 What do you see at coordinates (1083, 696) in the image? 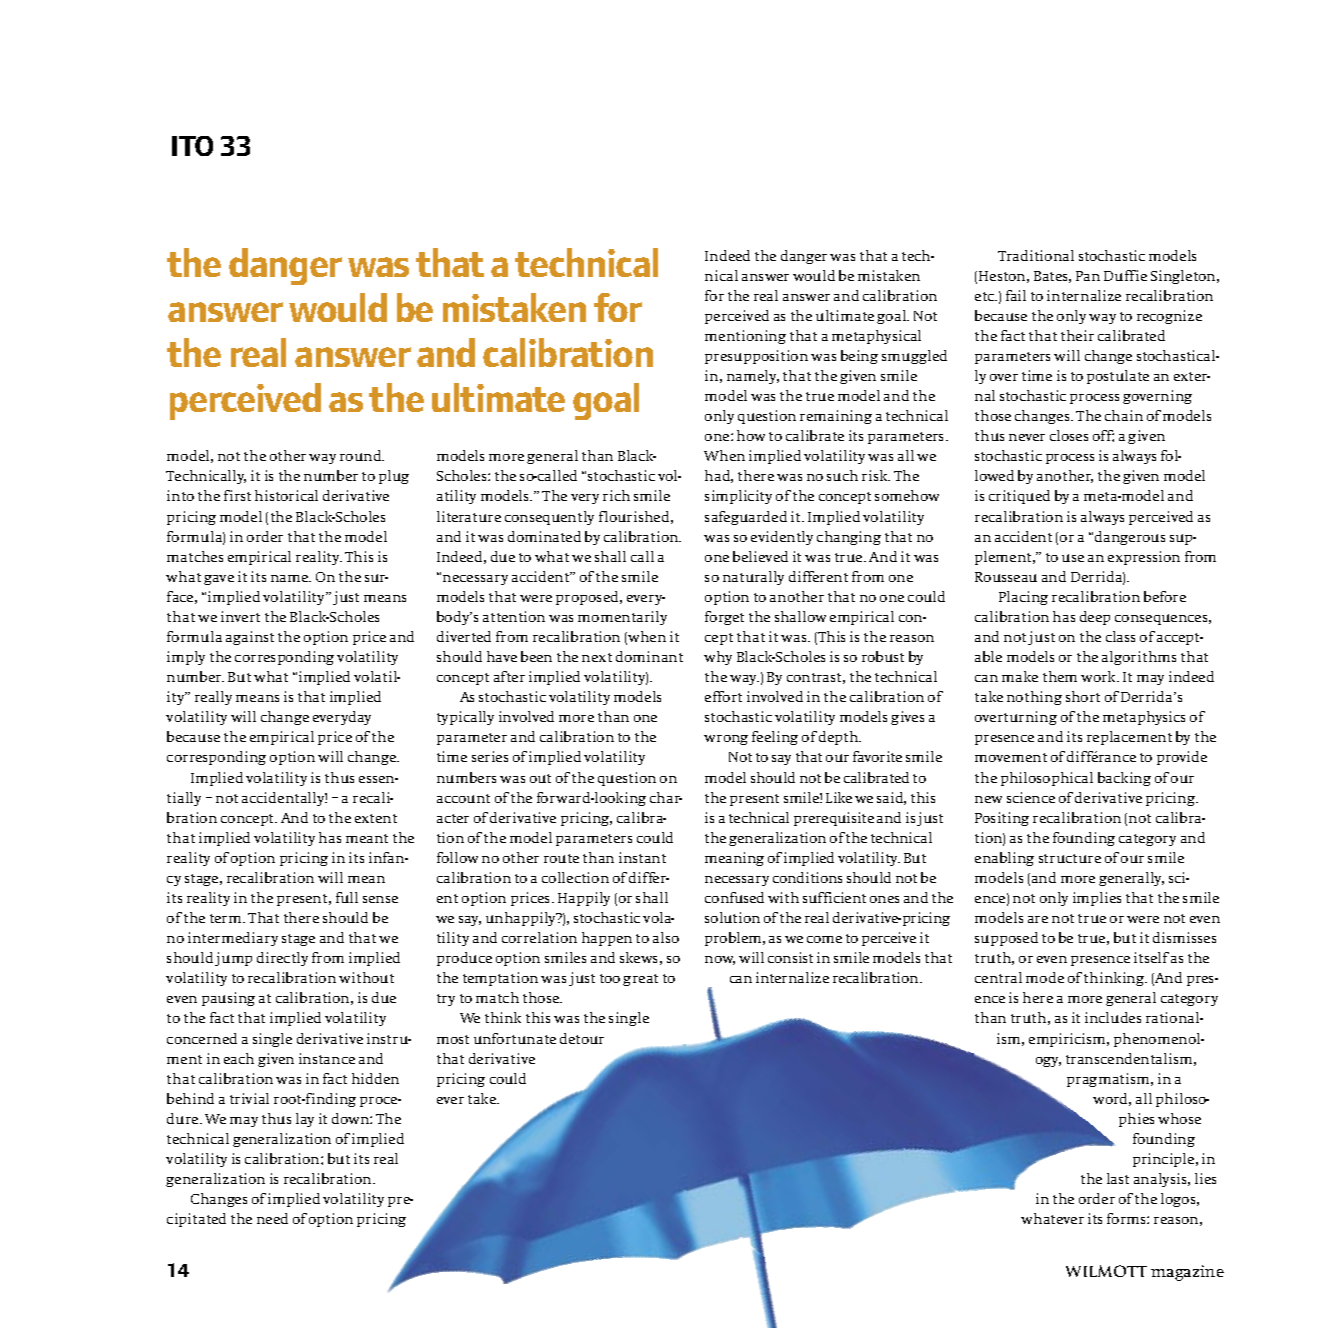
I see `short` at bounding box center [1083, 696].
